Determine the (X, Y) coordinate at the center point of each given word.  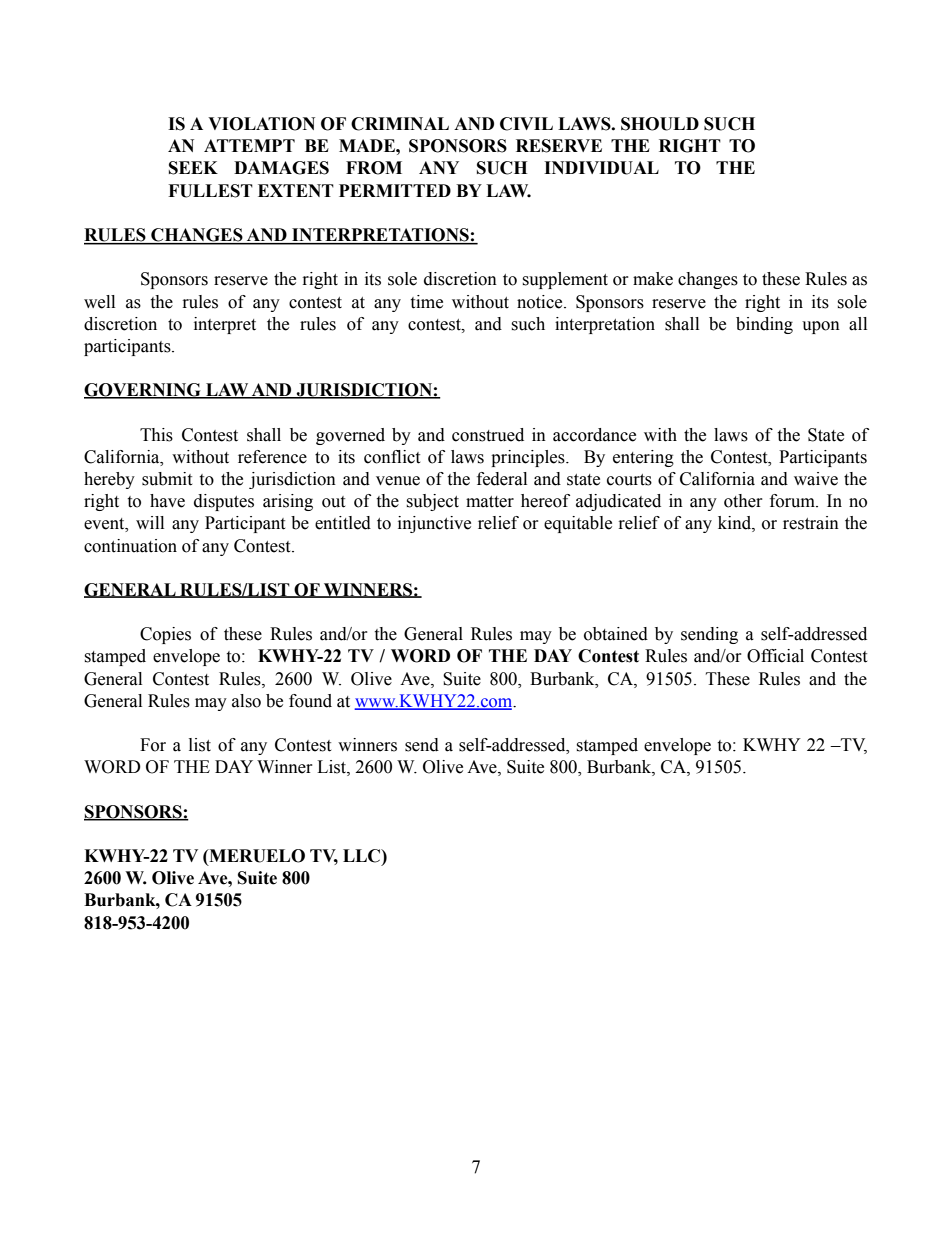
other (743, 501)
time (426, 302)
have (167, 501)
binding (764, 325)
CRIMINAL (400, 124)
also (246, 701)
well (99, 302)
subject (432, 502)
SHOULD (660, 124)
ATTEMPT (249, 145)
